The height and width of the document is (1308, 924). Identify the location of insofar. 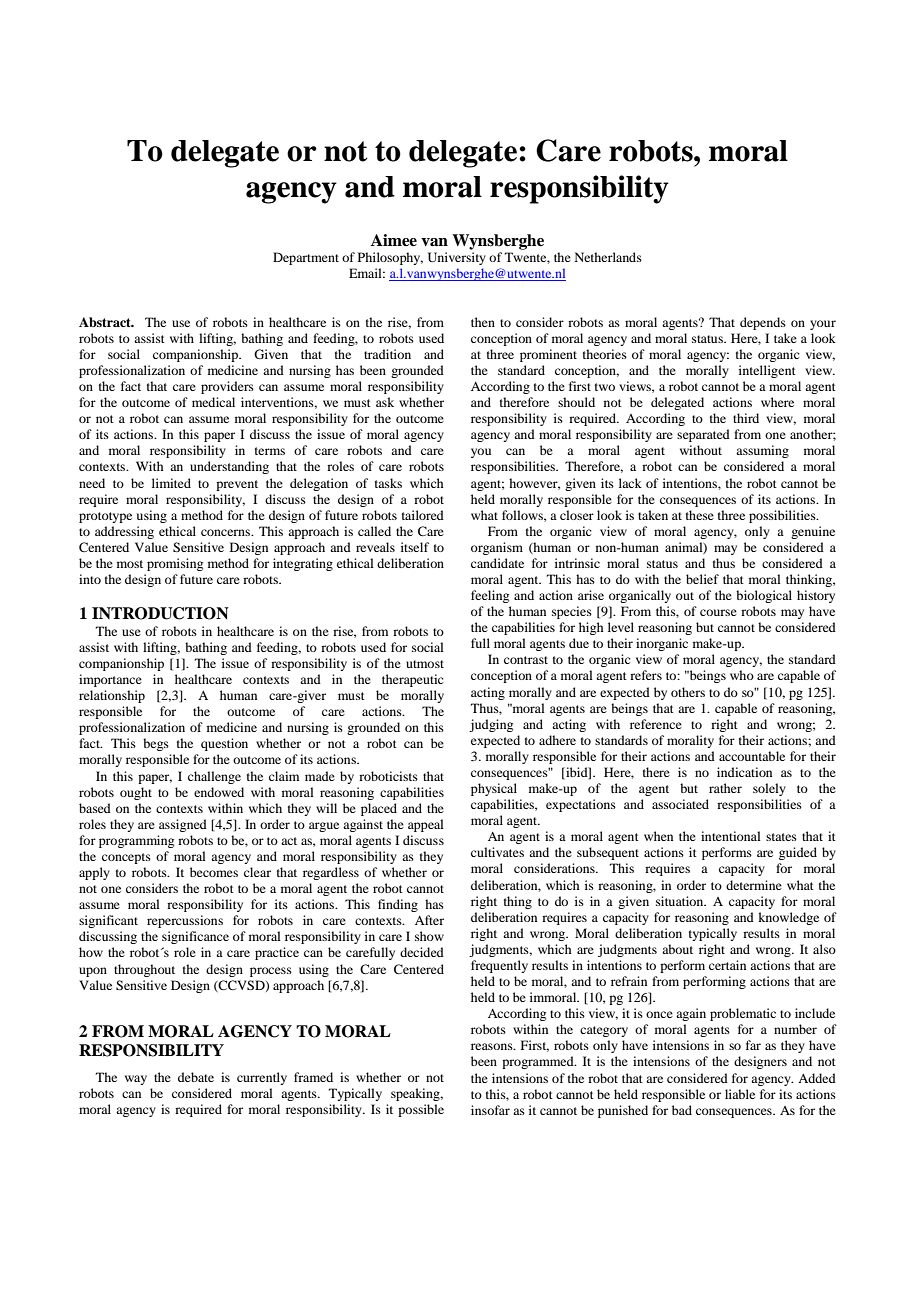
(490, 1110).
